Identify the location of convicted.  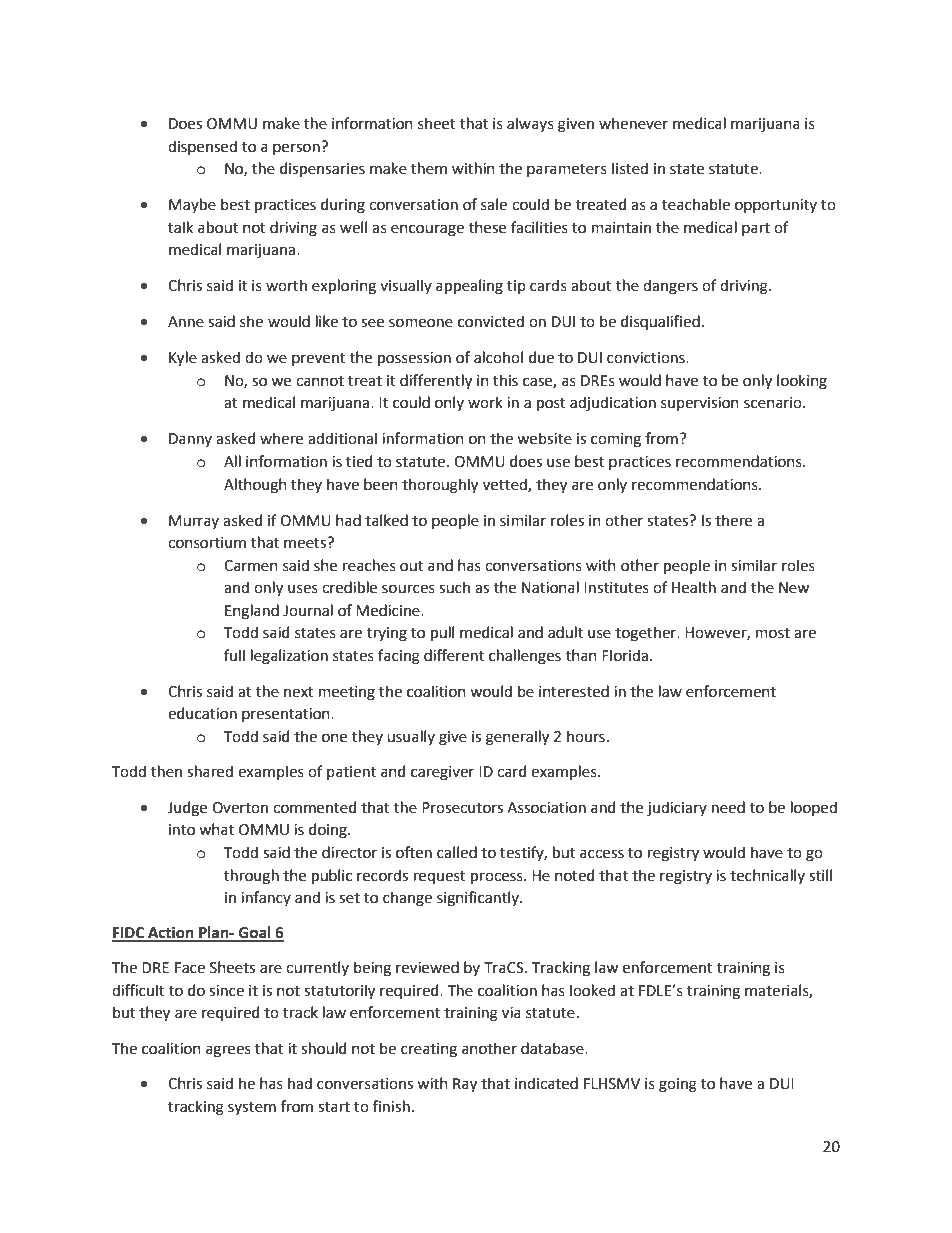
(491, 321).
